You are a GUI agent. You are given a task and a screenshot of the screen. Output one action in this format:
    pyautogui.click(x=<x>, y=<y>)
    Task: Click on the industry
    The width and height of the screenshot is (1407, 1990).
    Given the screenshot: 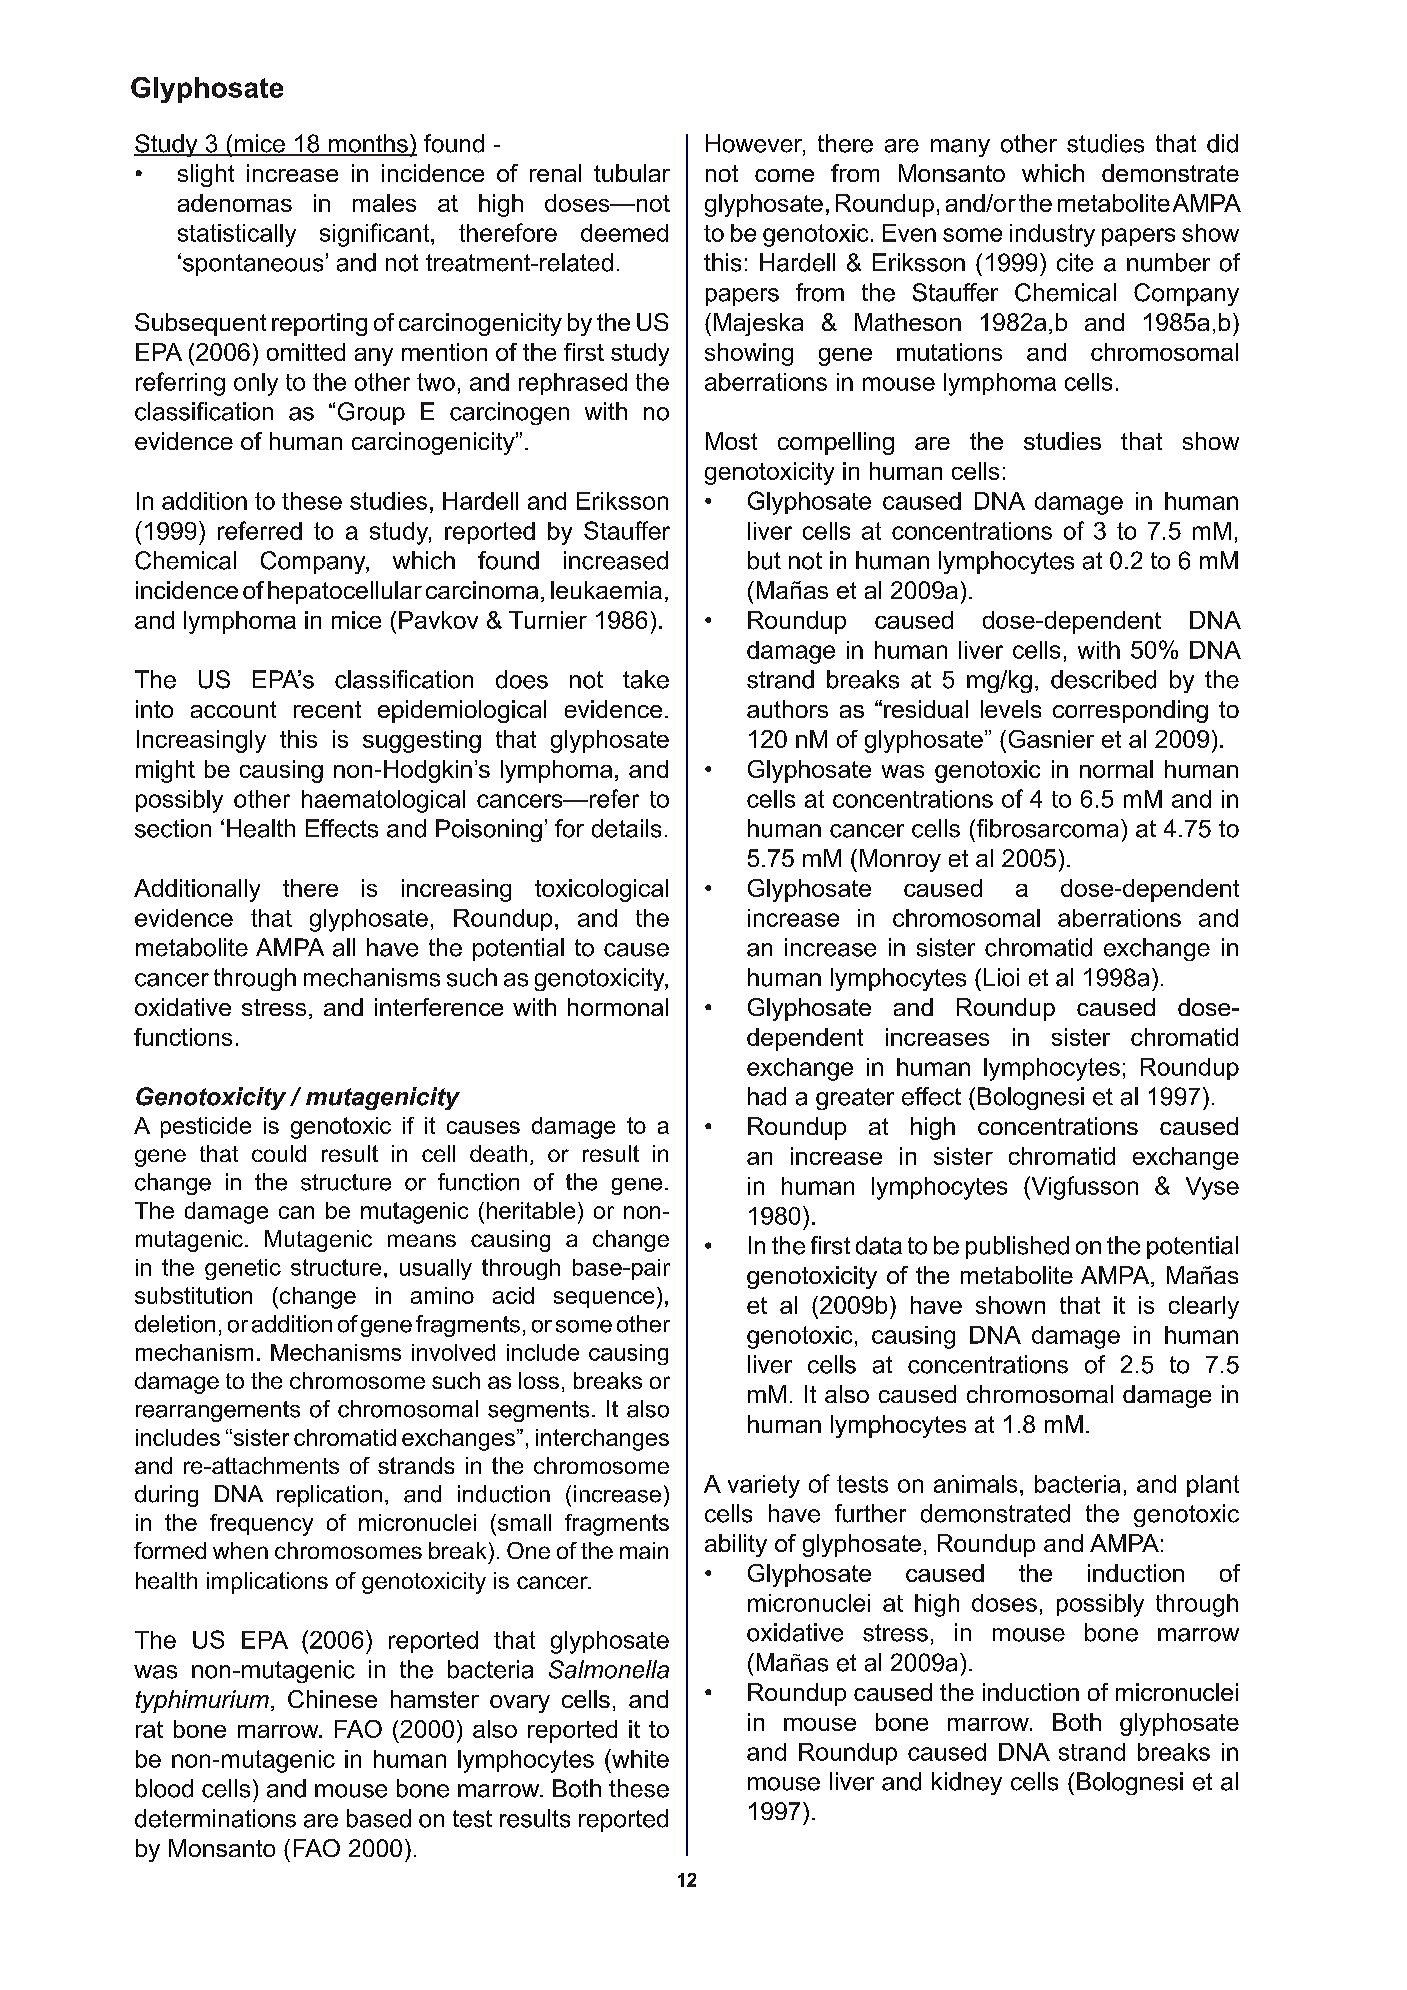 What is the action you would take?
    pyautogui.click(x=1052, y=235)
